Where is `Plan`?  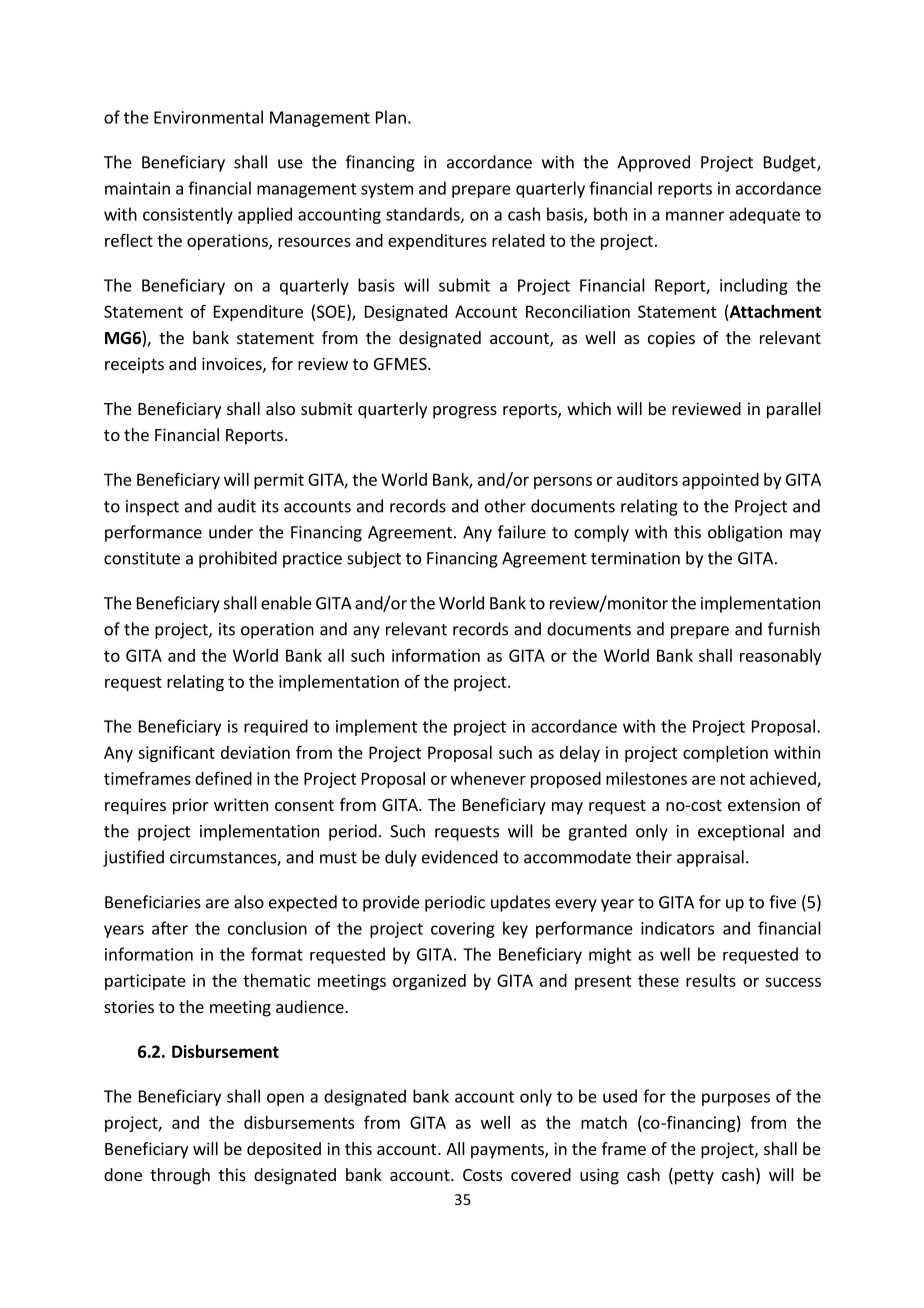 Plan is located at coordinates (391, 117).
